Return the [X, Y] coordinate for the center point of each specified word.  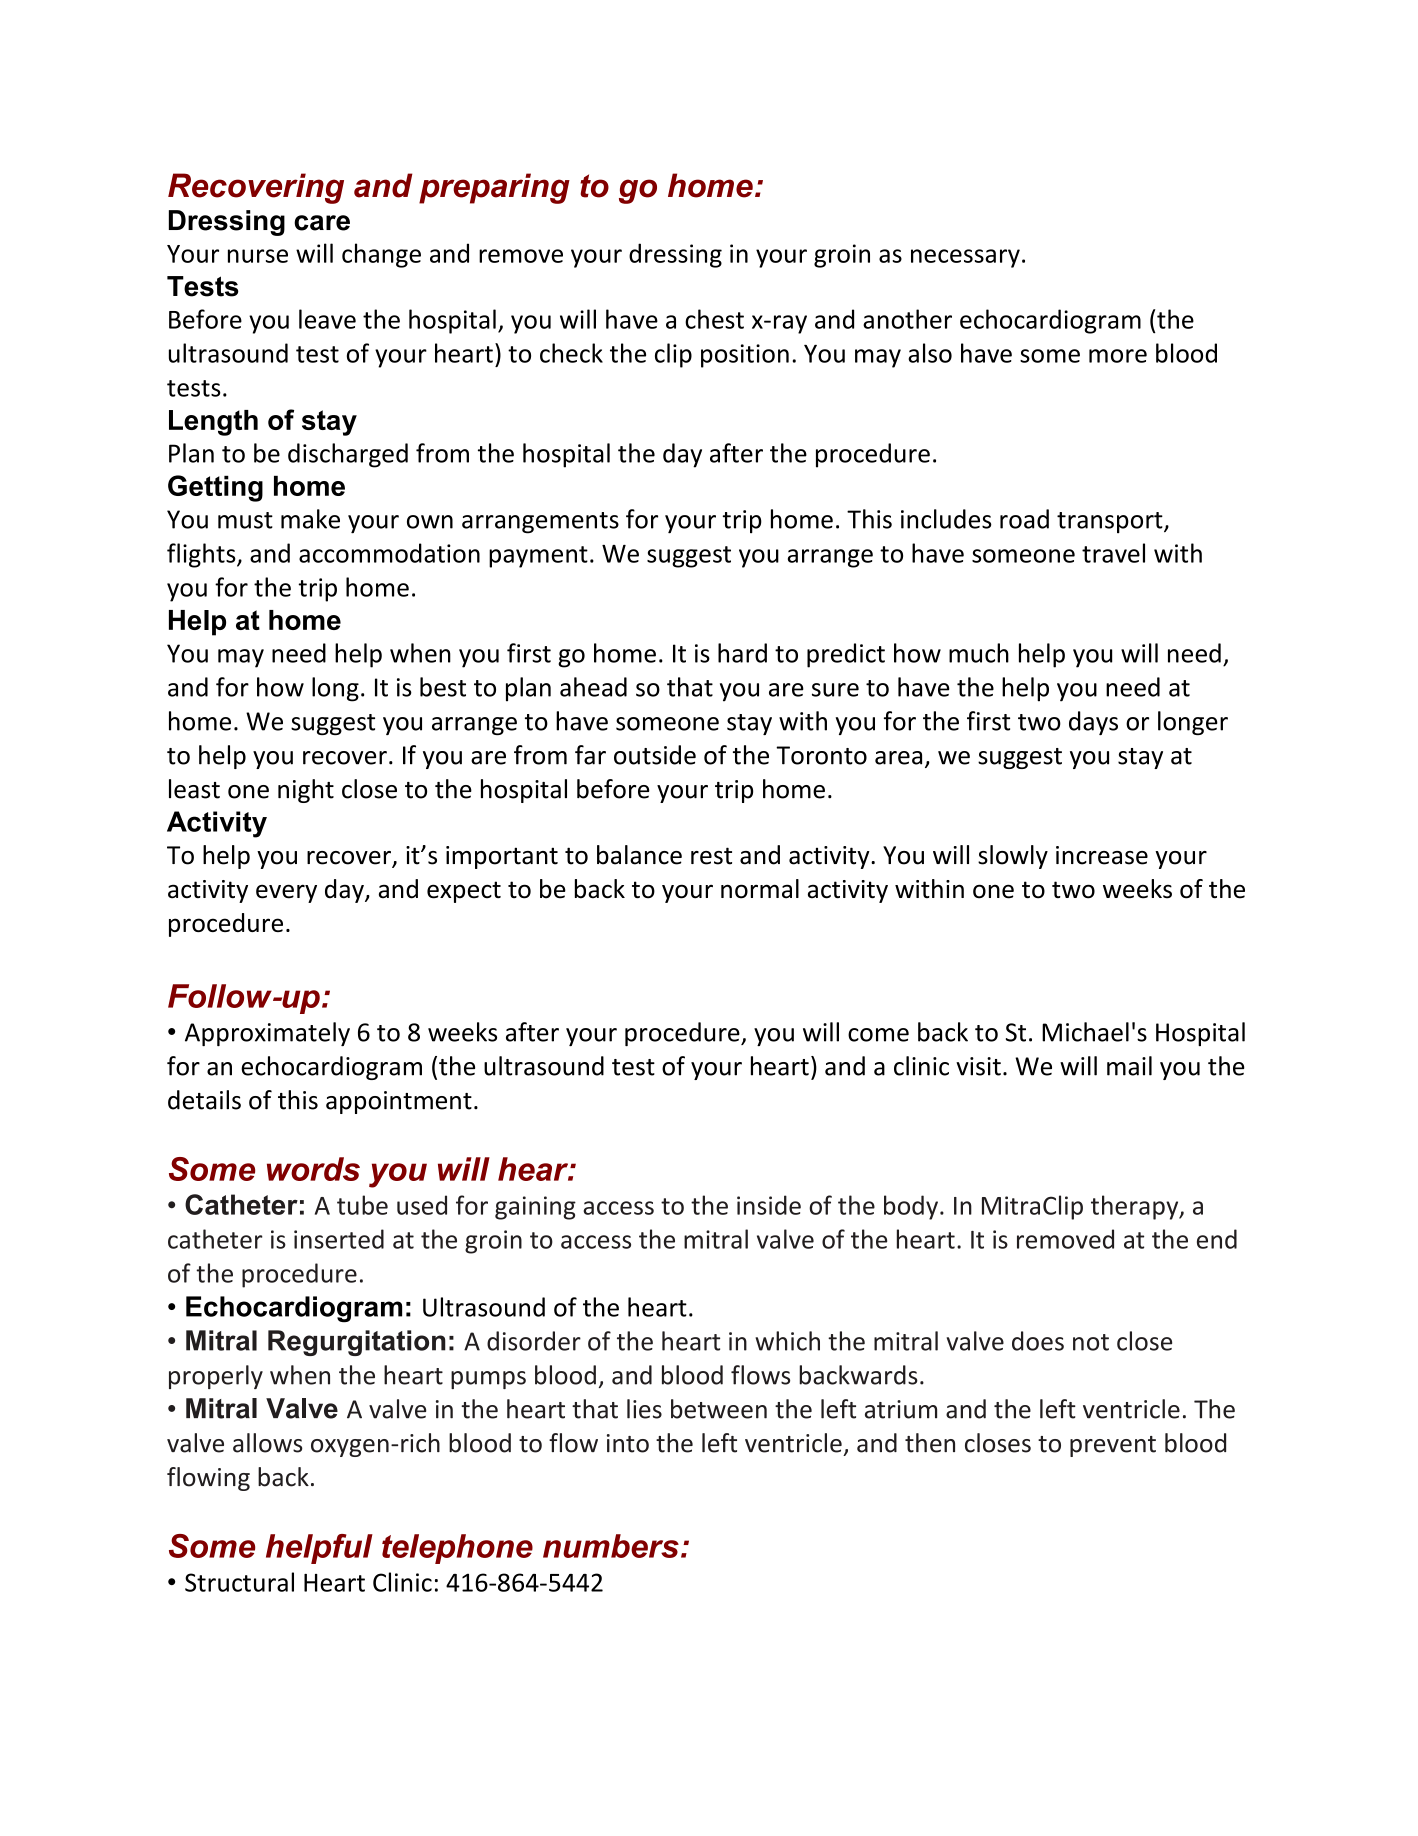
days [1093, 723]
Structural [239, 1582]
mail [1129, 1066]
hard [742, 653]
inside [769, 1205]
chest [714, 319]
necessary [965, 258]
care [322, 223]
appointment [399, 1102]
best [443, 687]
